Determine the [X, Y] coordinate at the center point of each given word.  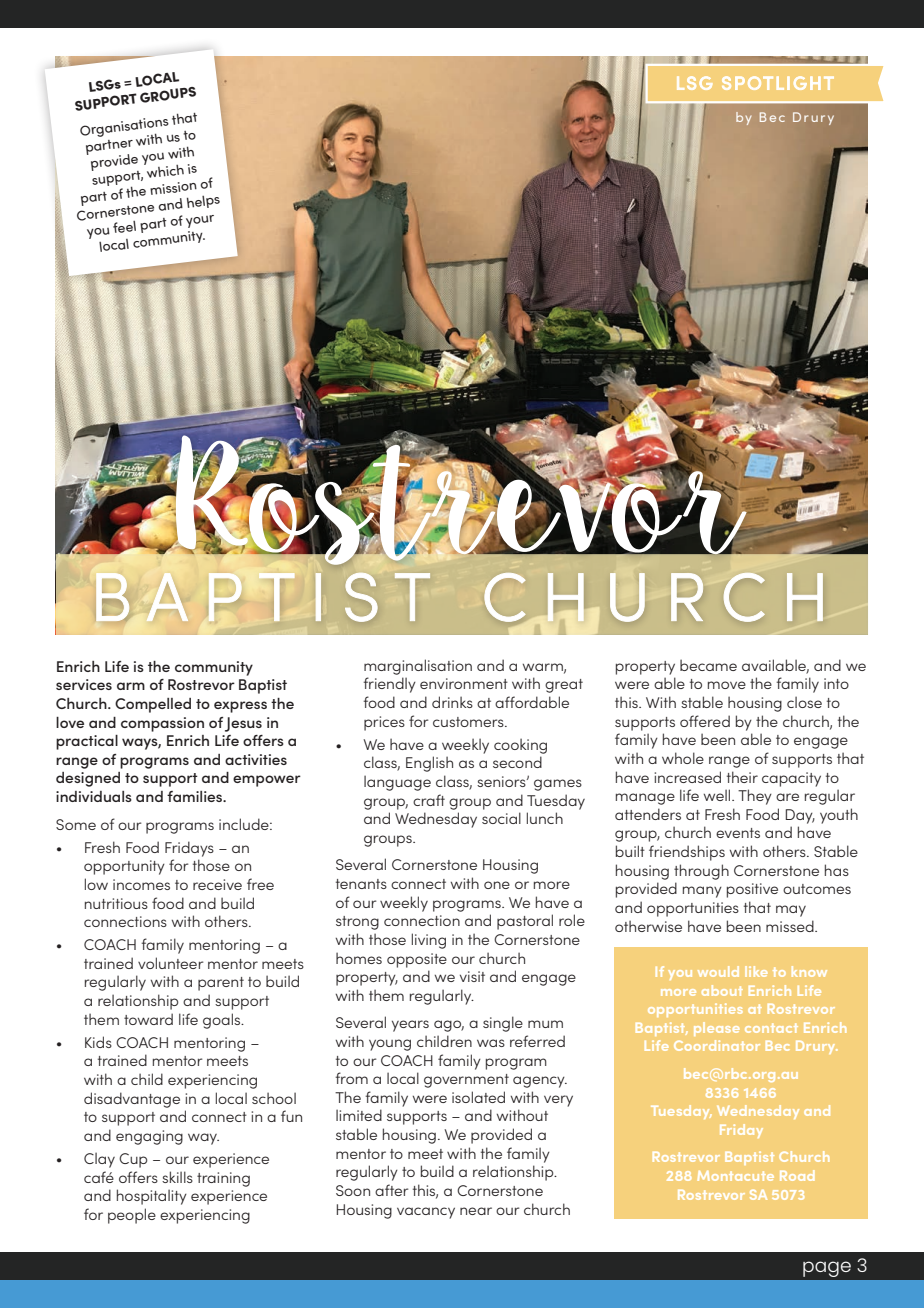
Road [797, 1175]
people [132, 1216]
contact [771, 1028]
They [755, 797]
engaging [149, 1137]
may [791, 911]
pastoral [525, 922]
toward [148, 1019]
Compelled [153, 705]
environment [464, 683]
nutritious [116, 903]
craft [429, 800]
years [410, 1026]
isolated [478, 1097]
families [196, 796]
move [727, 685]
